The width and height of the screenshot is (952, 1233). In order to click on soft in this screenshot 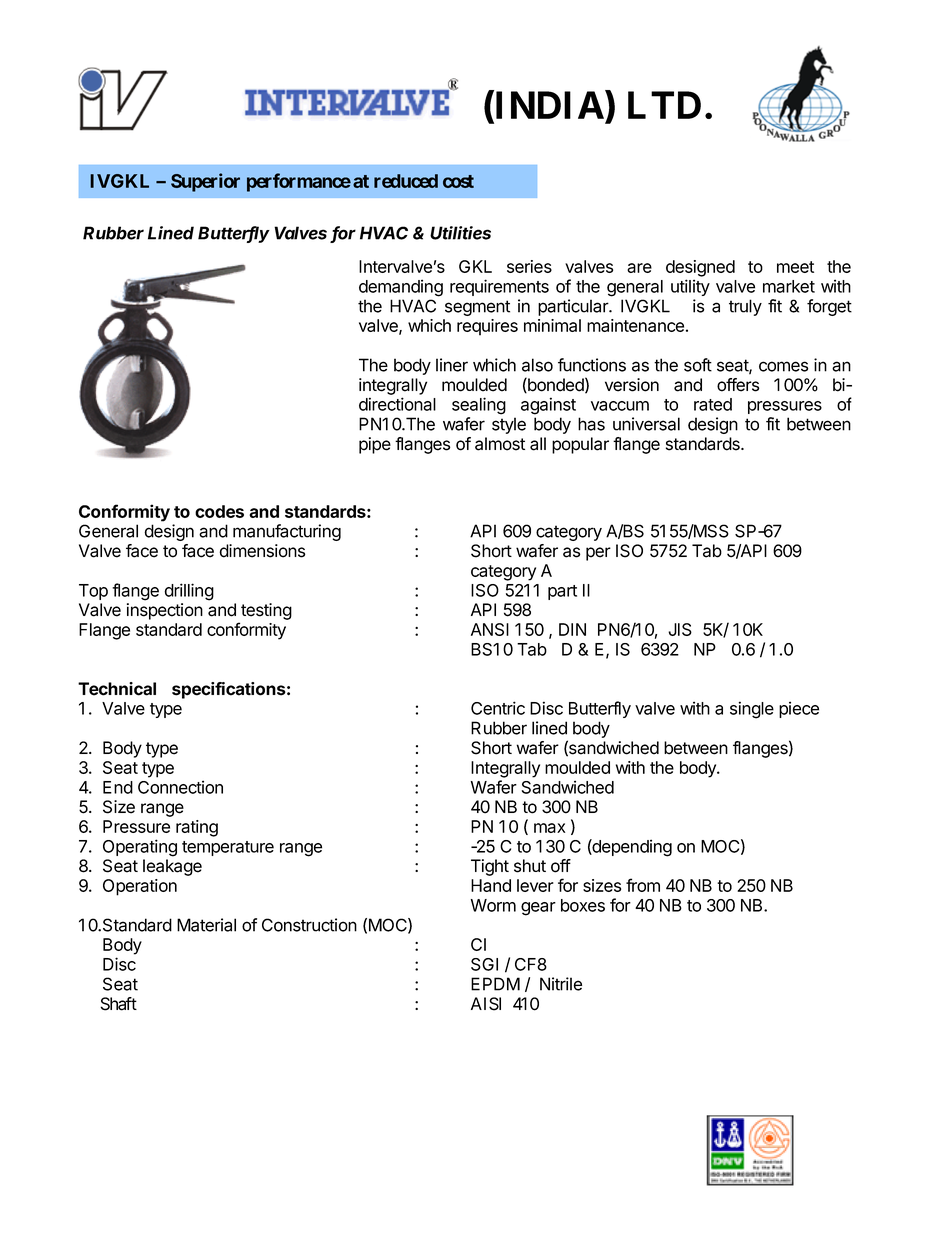, I will do `click(698, 365)`.
